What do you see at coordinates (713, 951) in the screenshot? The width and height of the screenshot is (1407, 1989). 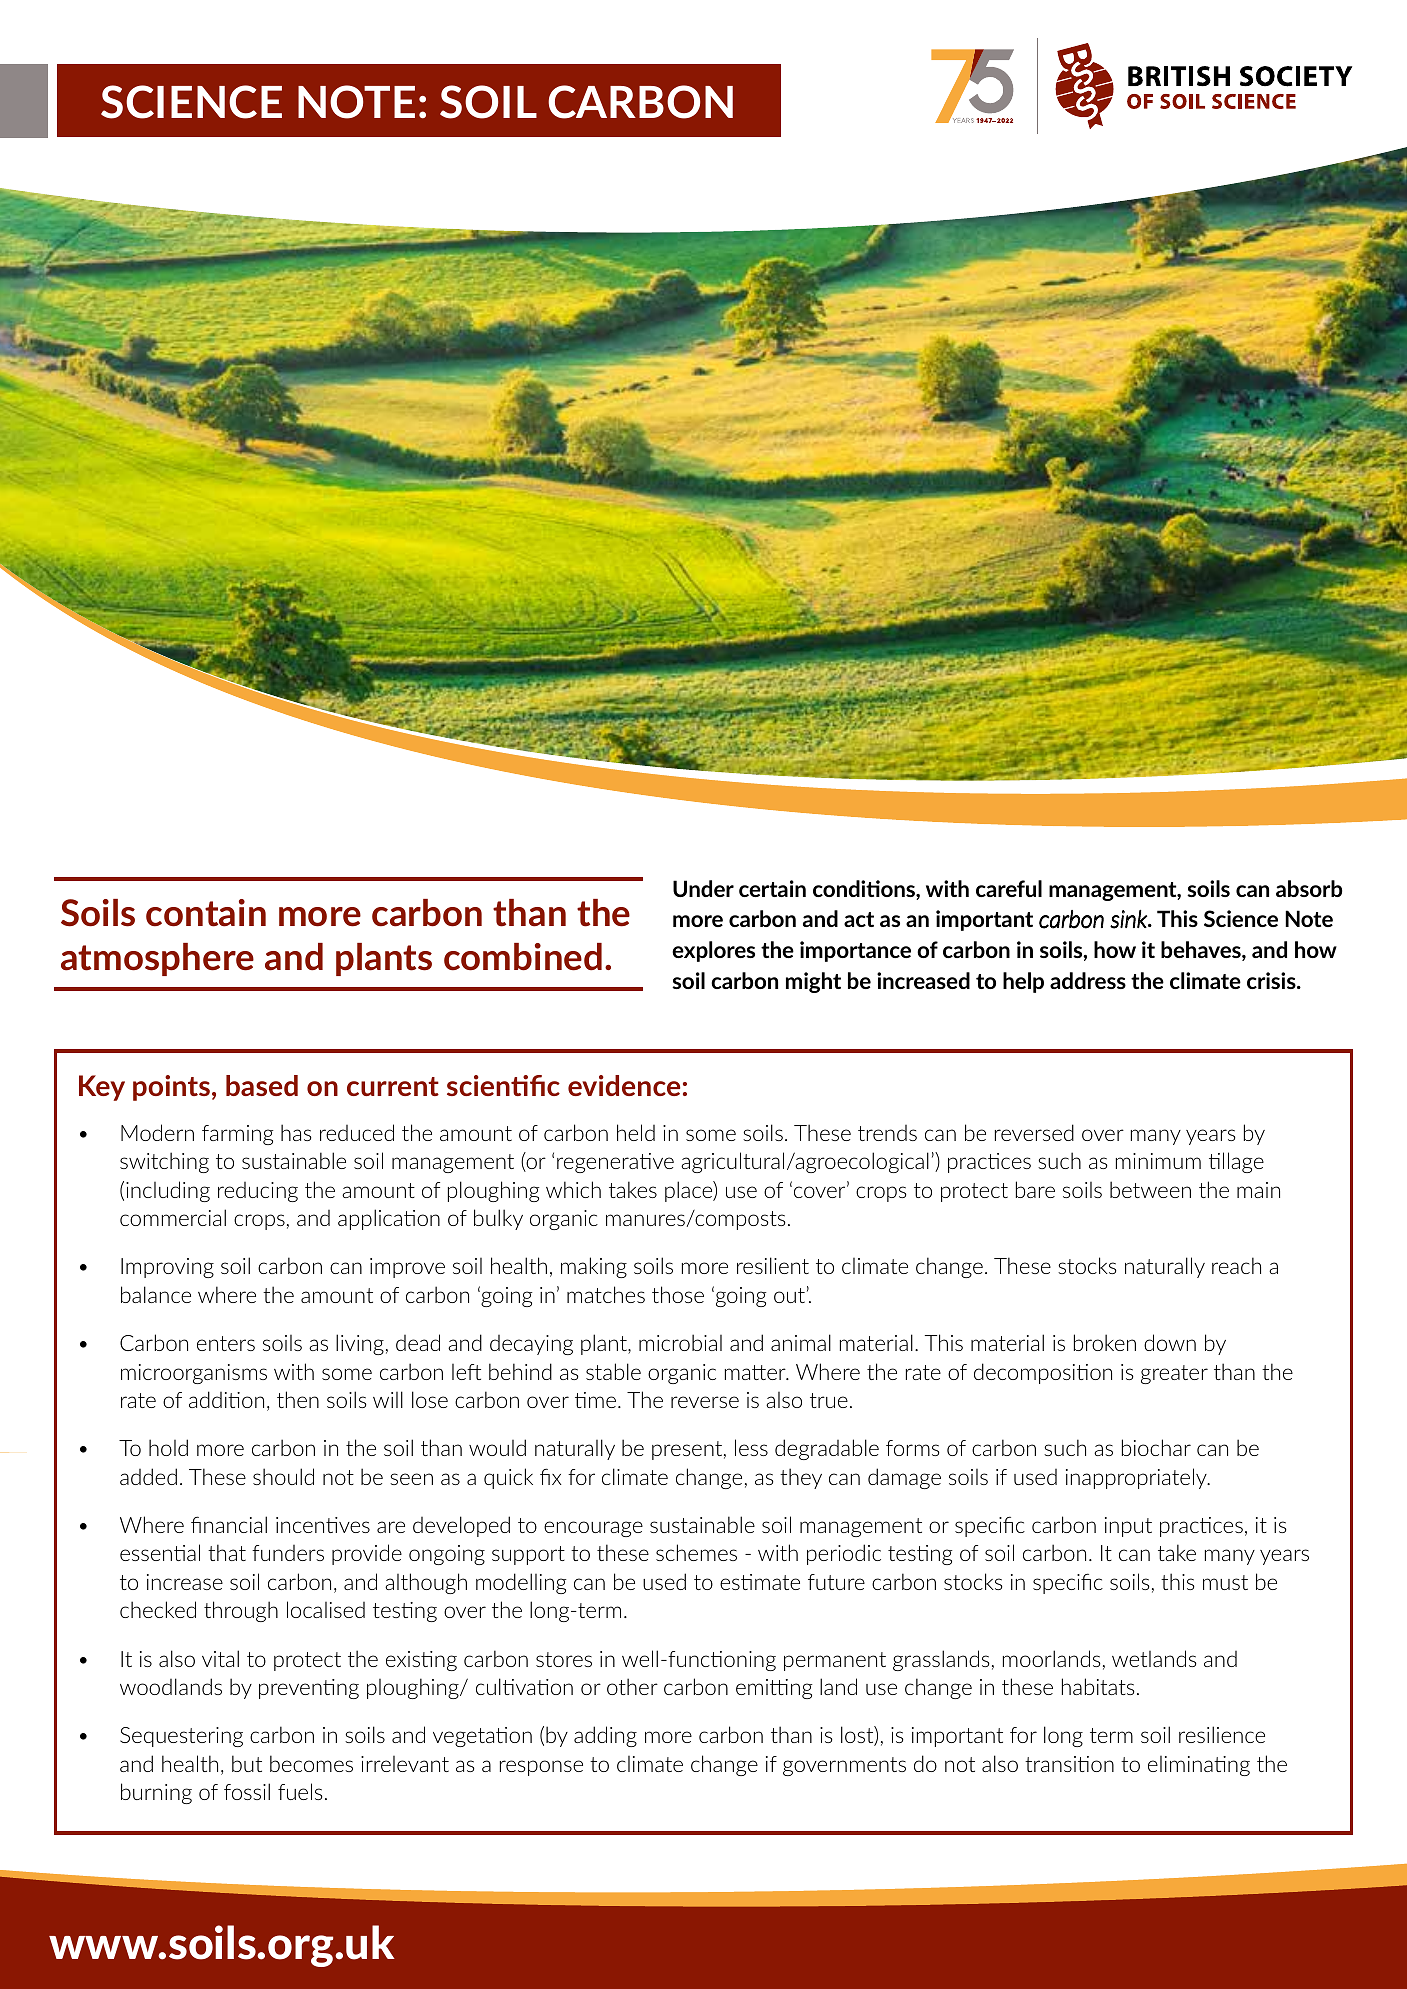 I see `explores` at bounding box center [713, 951].
